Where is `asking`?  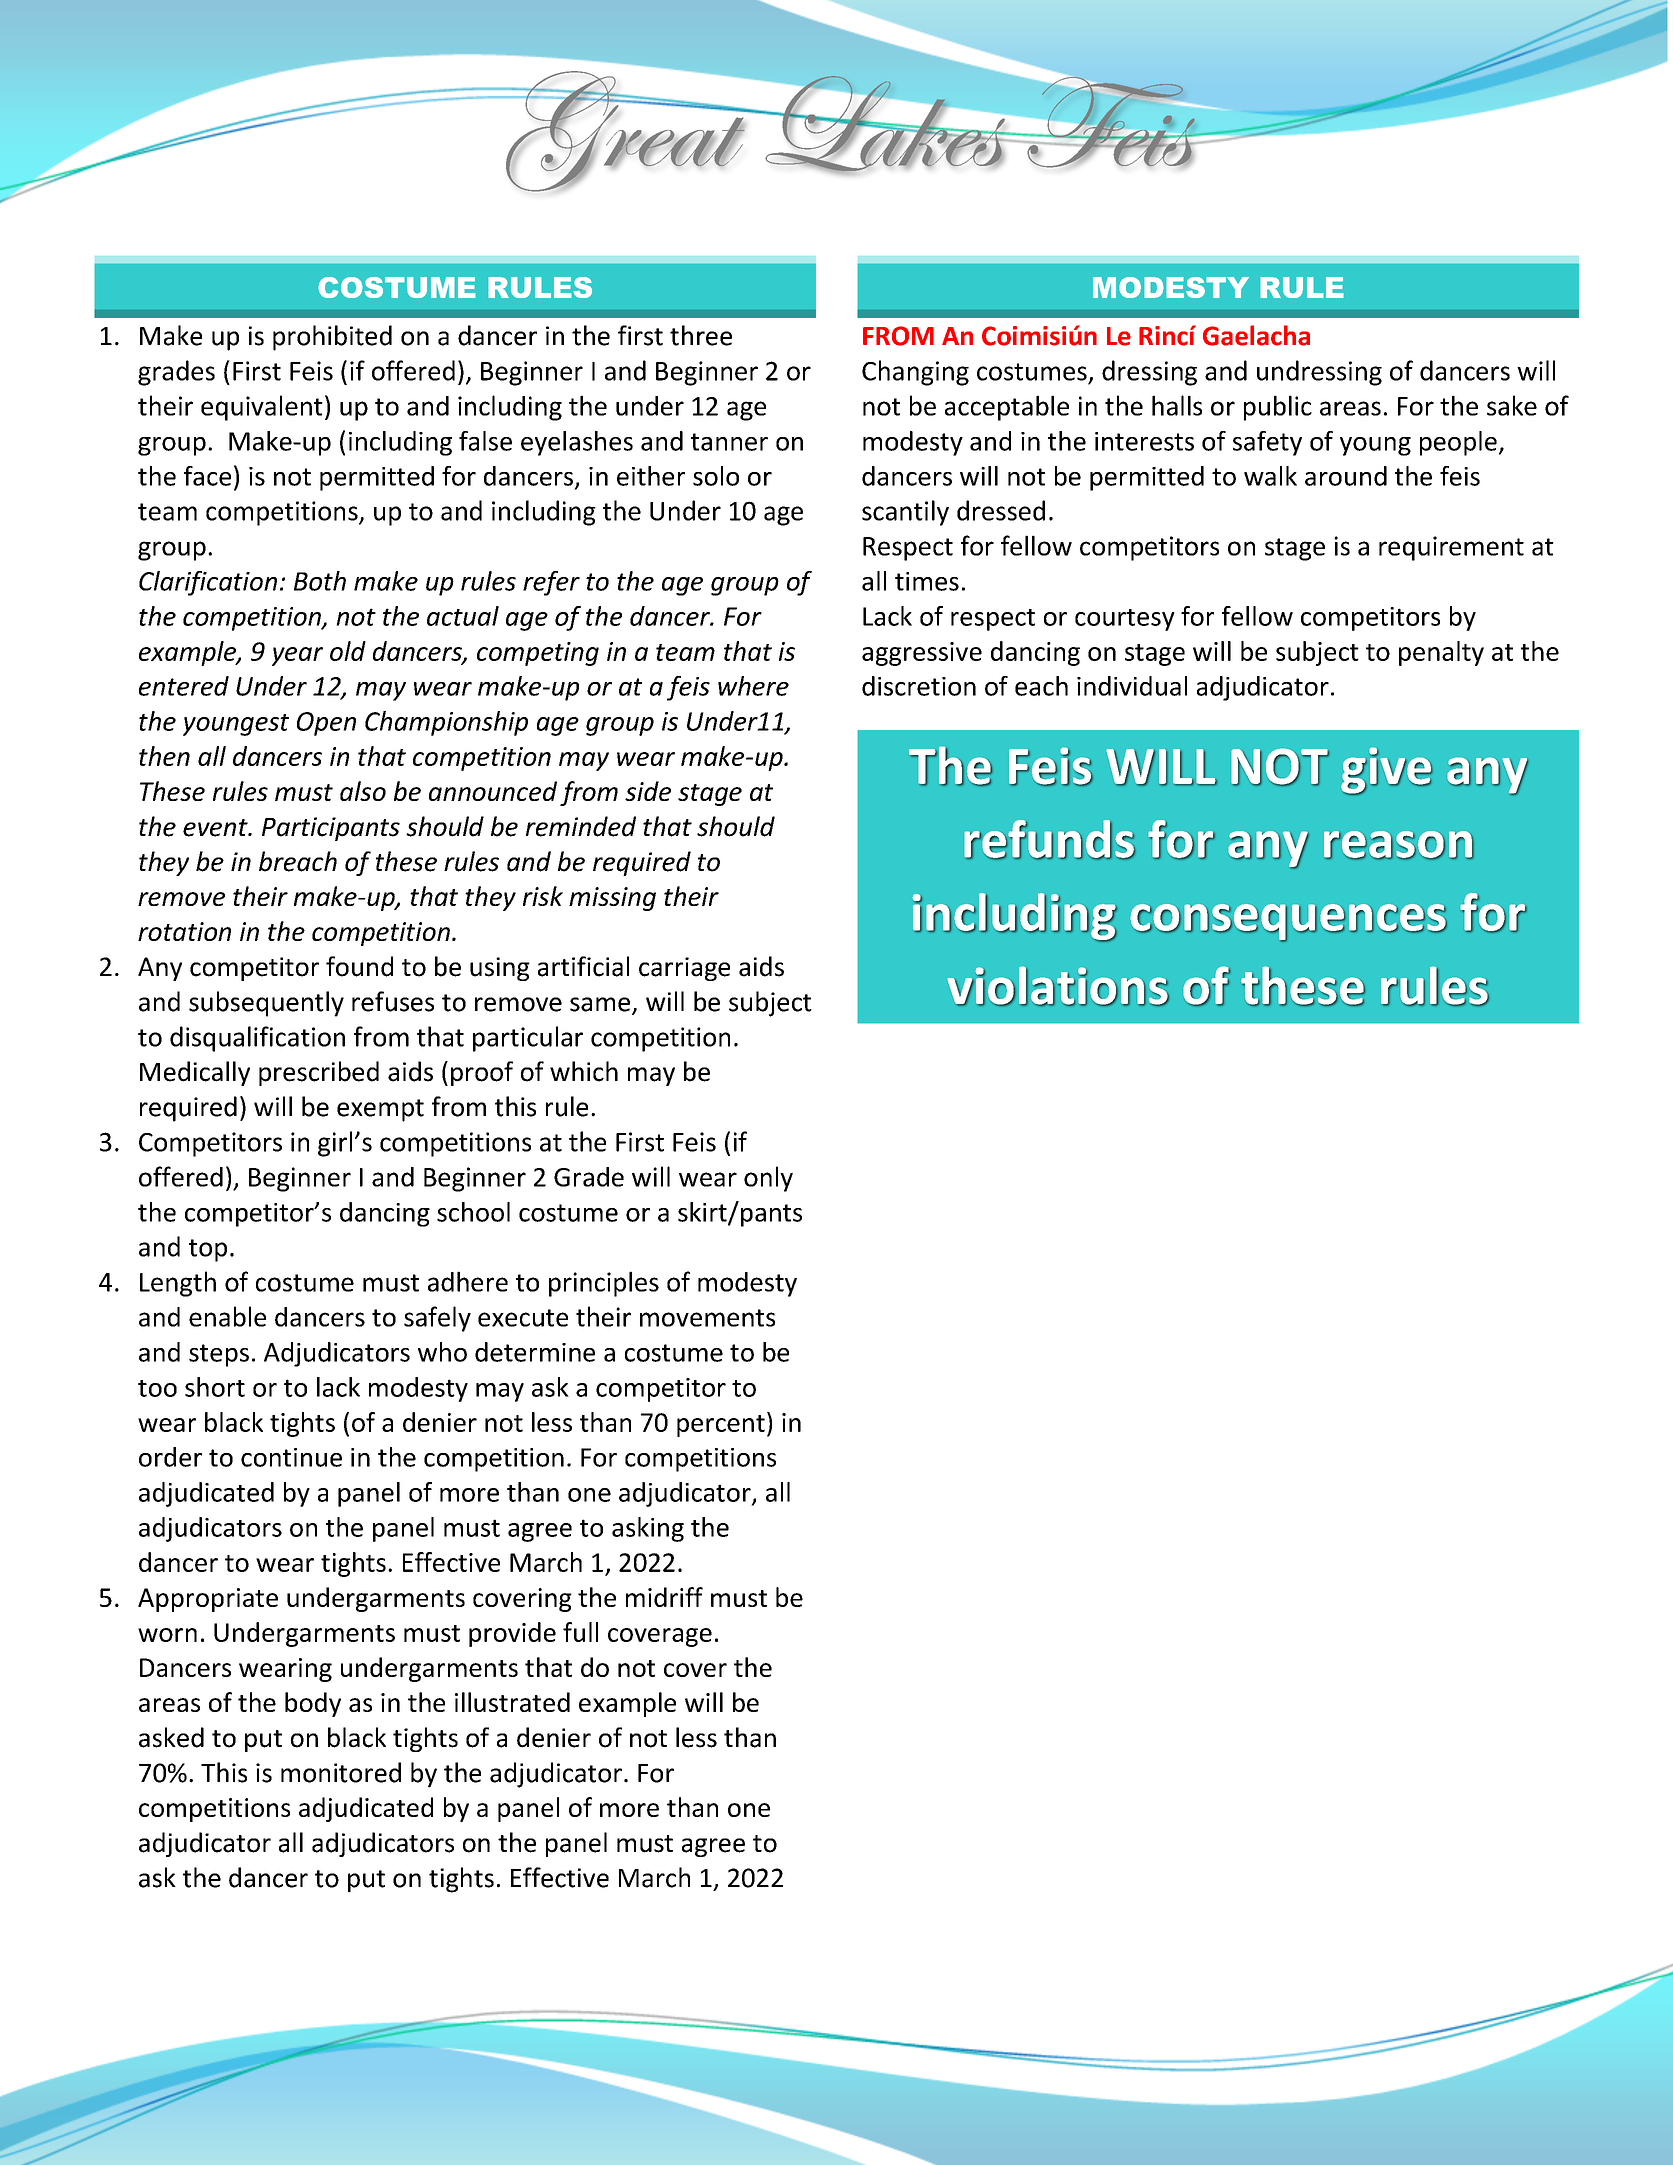 asking is located at coordinates (648, 1529).
